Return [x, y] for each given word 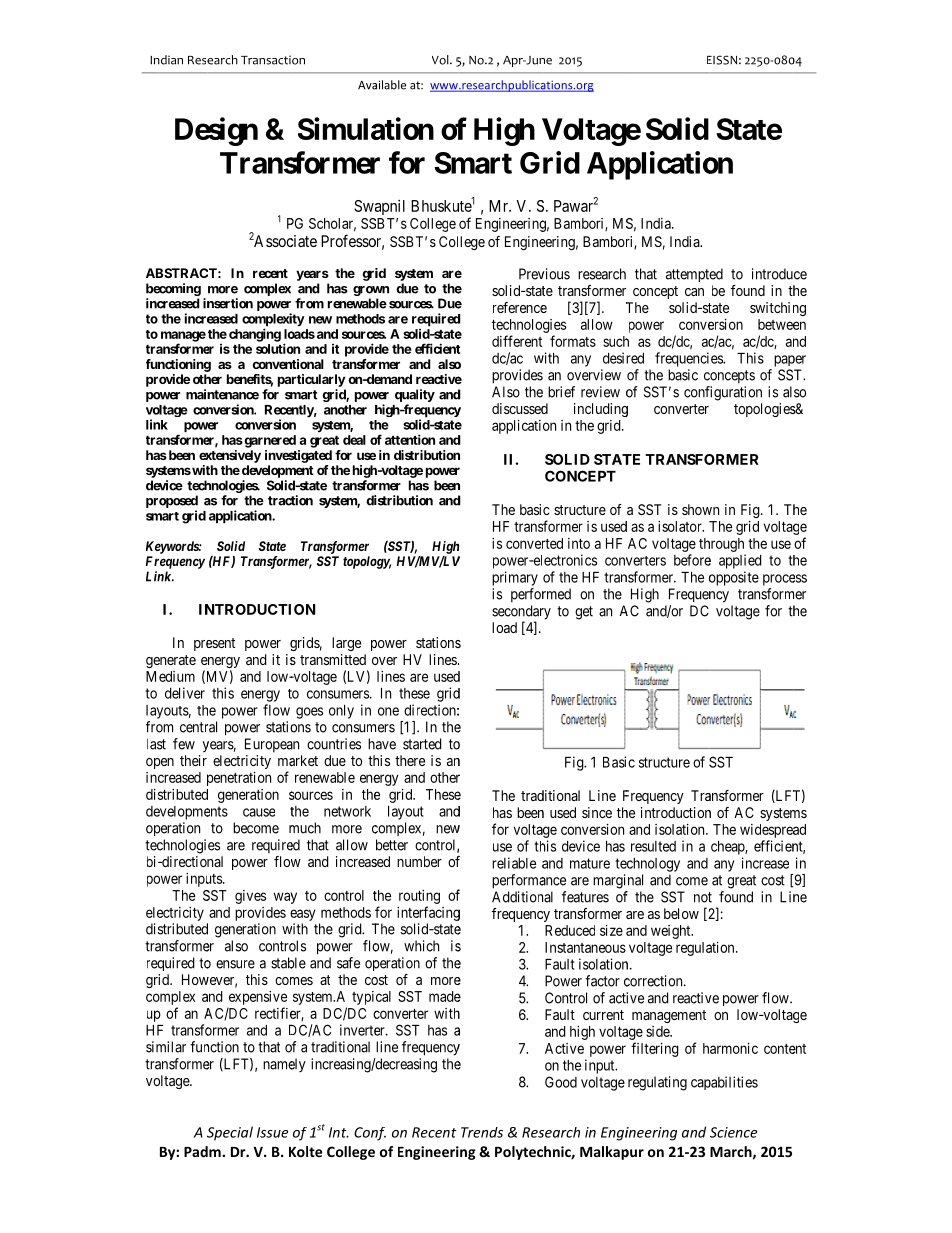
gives [250, 897]
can [694, 292]
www [444, 87]
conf [698, 392]
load [504, 627]
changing [255, 335]
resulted [653, 846]
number [419, 861]
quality [415, 395]
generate [171, 661]
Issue [272, 1132]
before [692, 560]
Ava [367, 85]
